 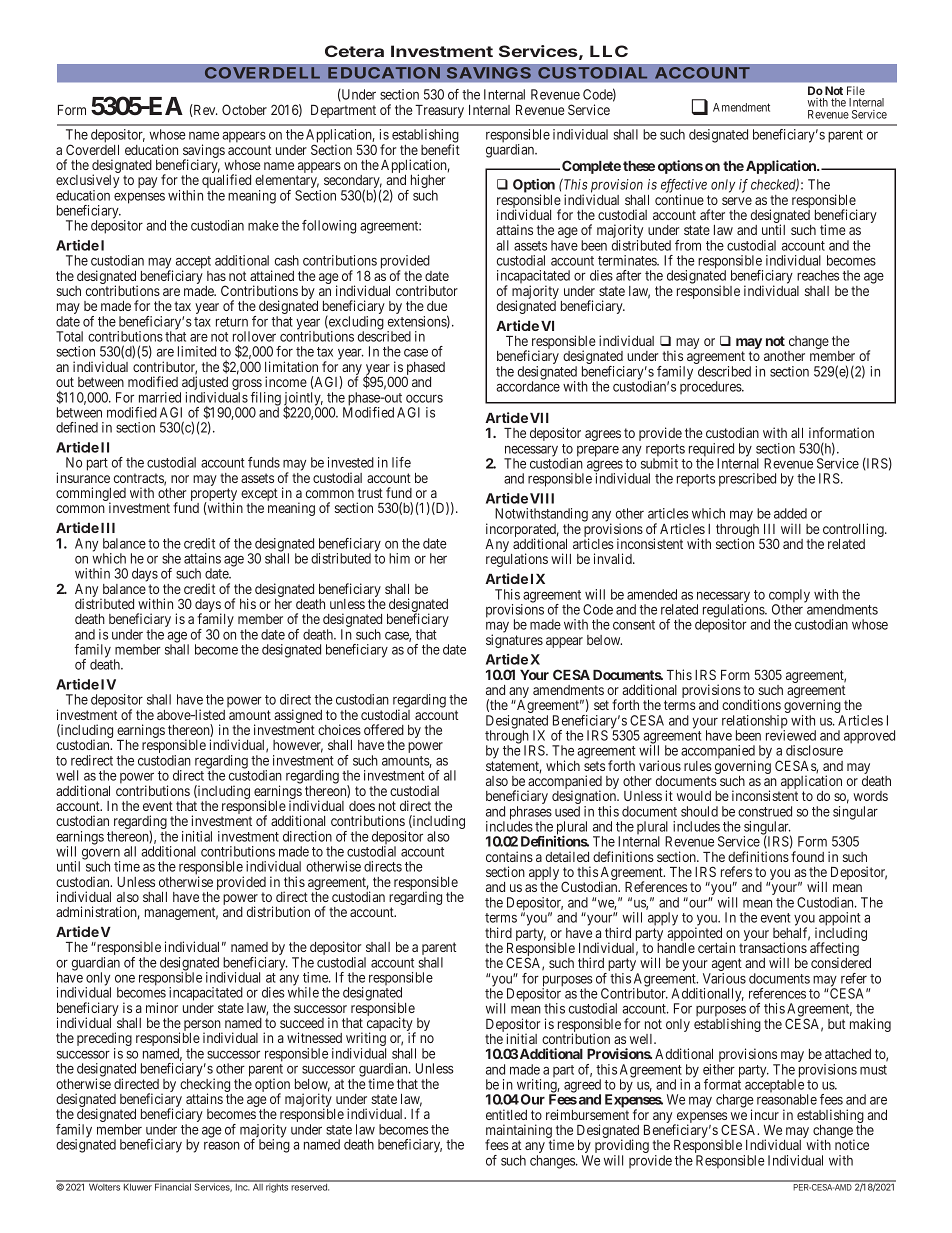 What do you see at coordinates (171, 558) in the screenshot?
I see `she` at bounding box center [171, 558].
